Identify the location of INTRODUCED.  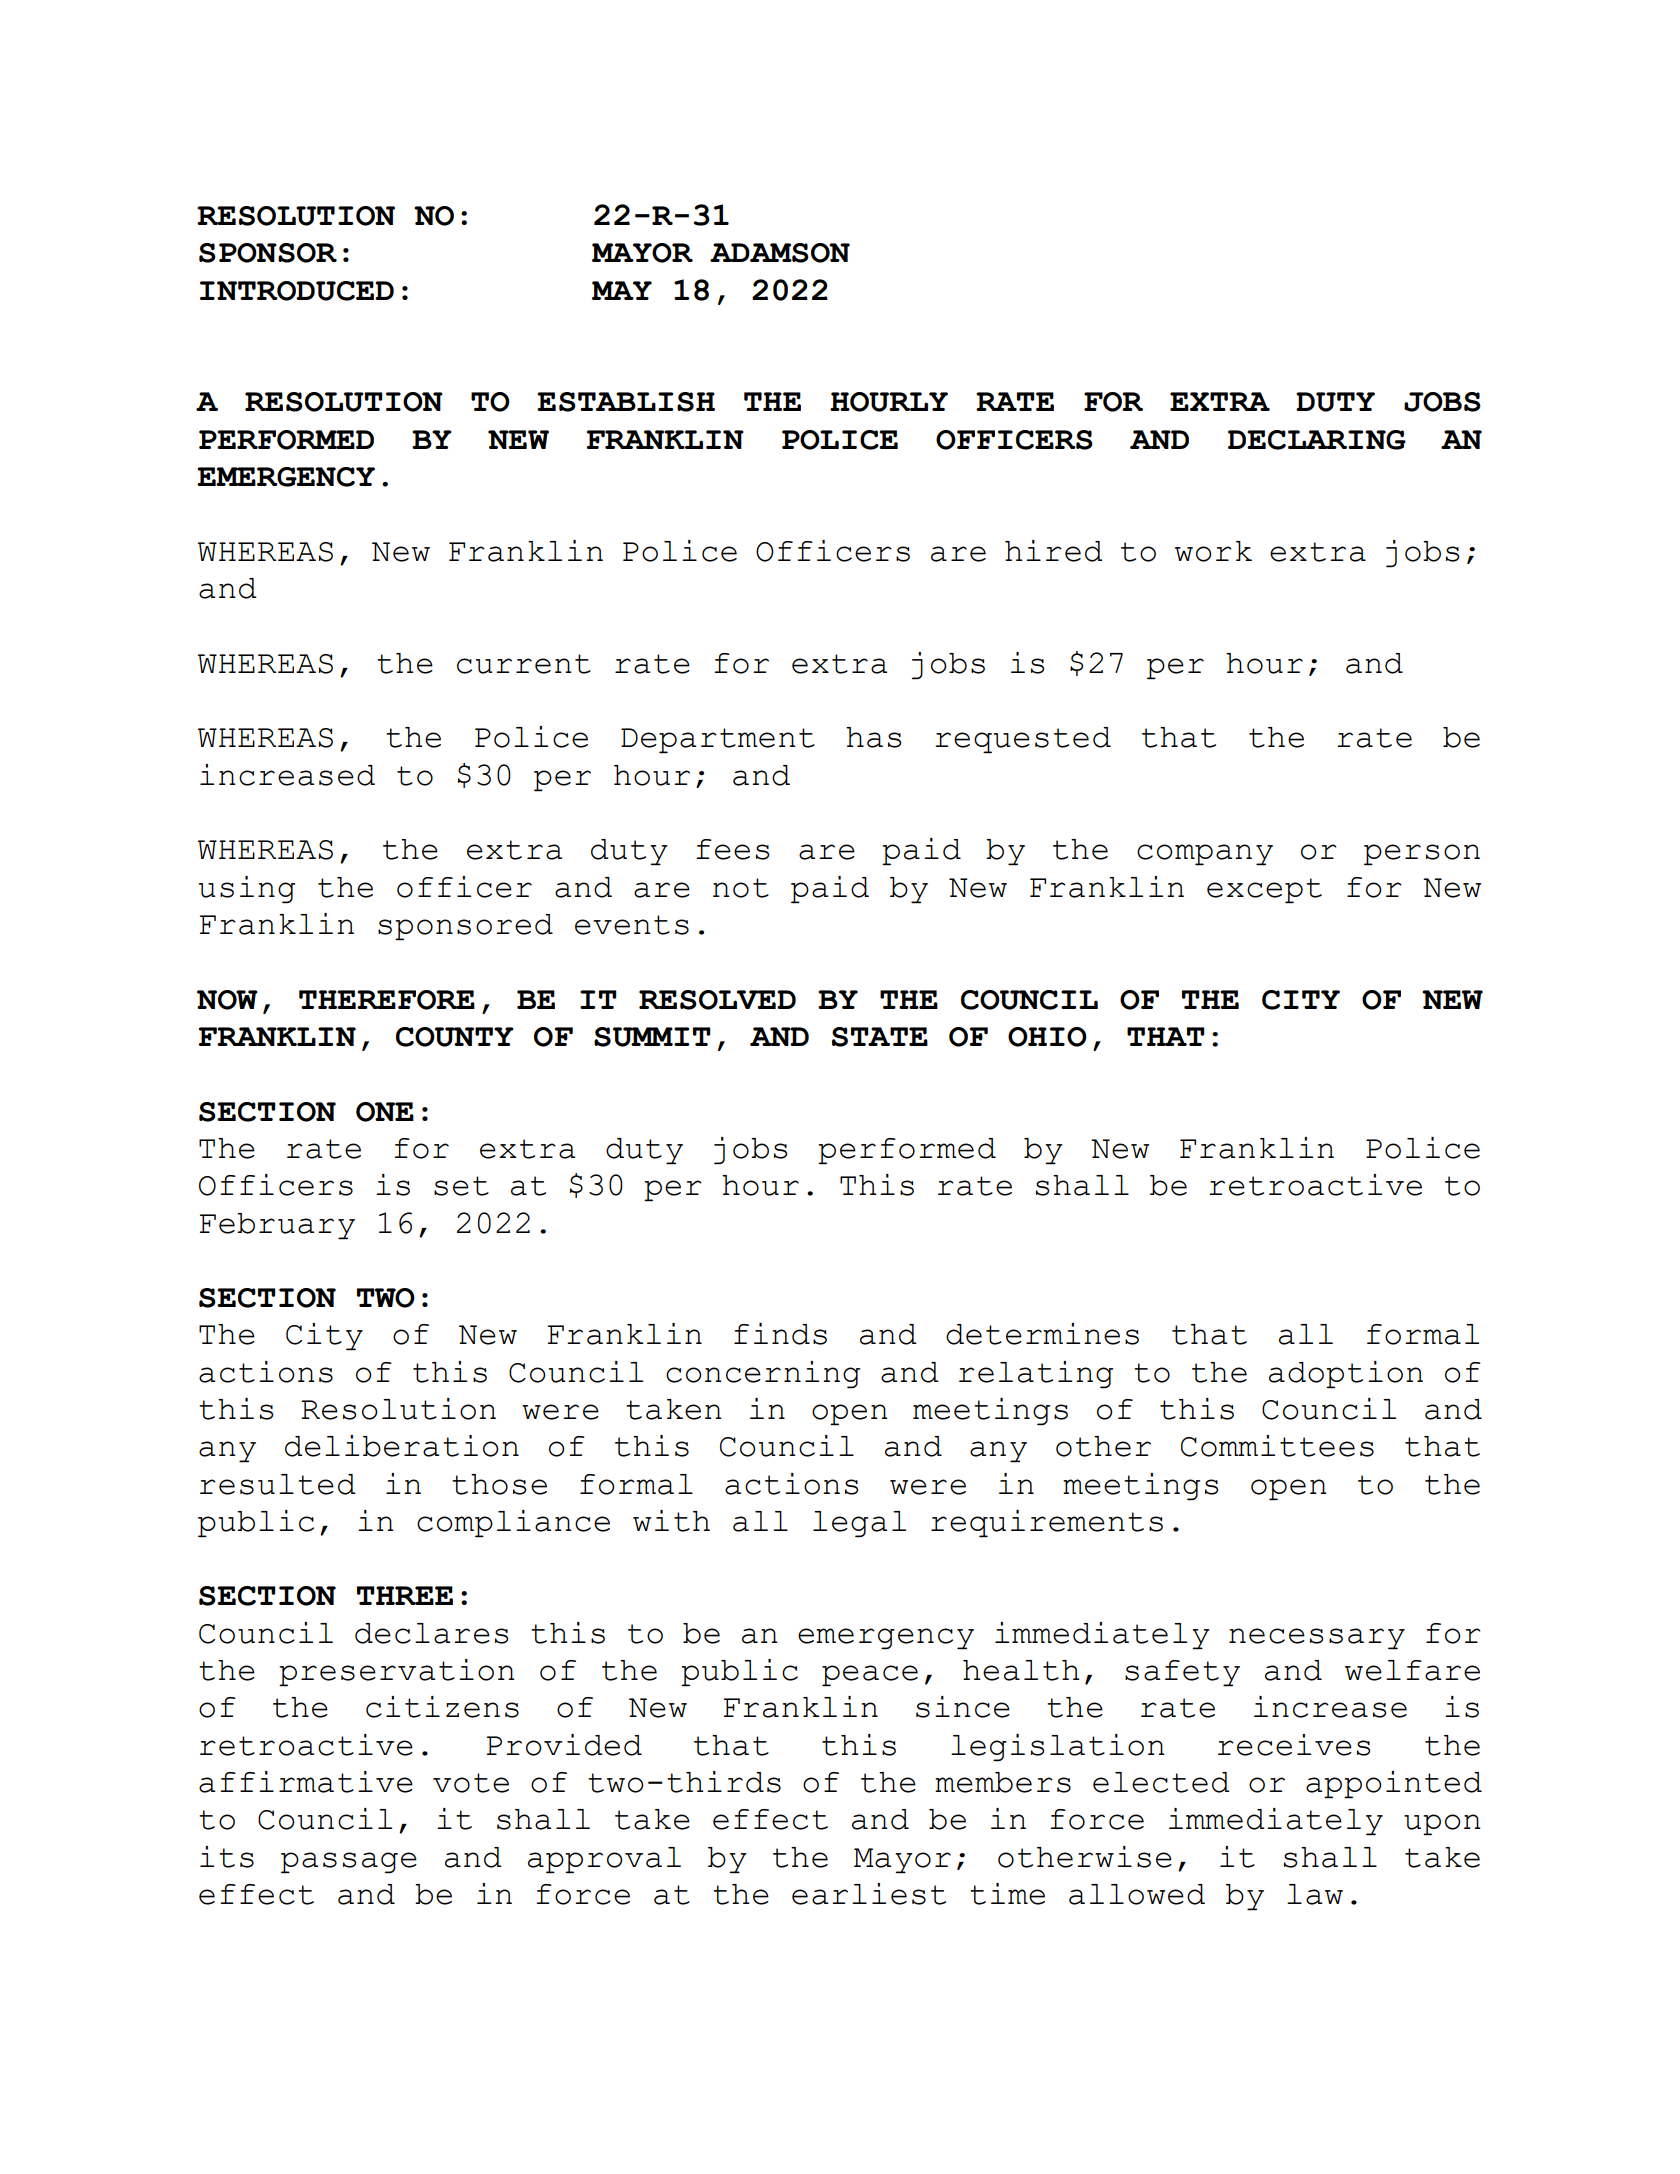
(297, 291).
